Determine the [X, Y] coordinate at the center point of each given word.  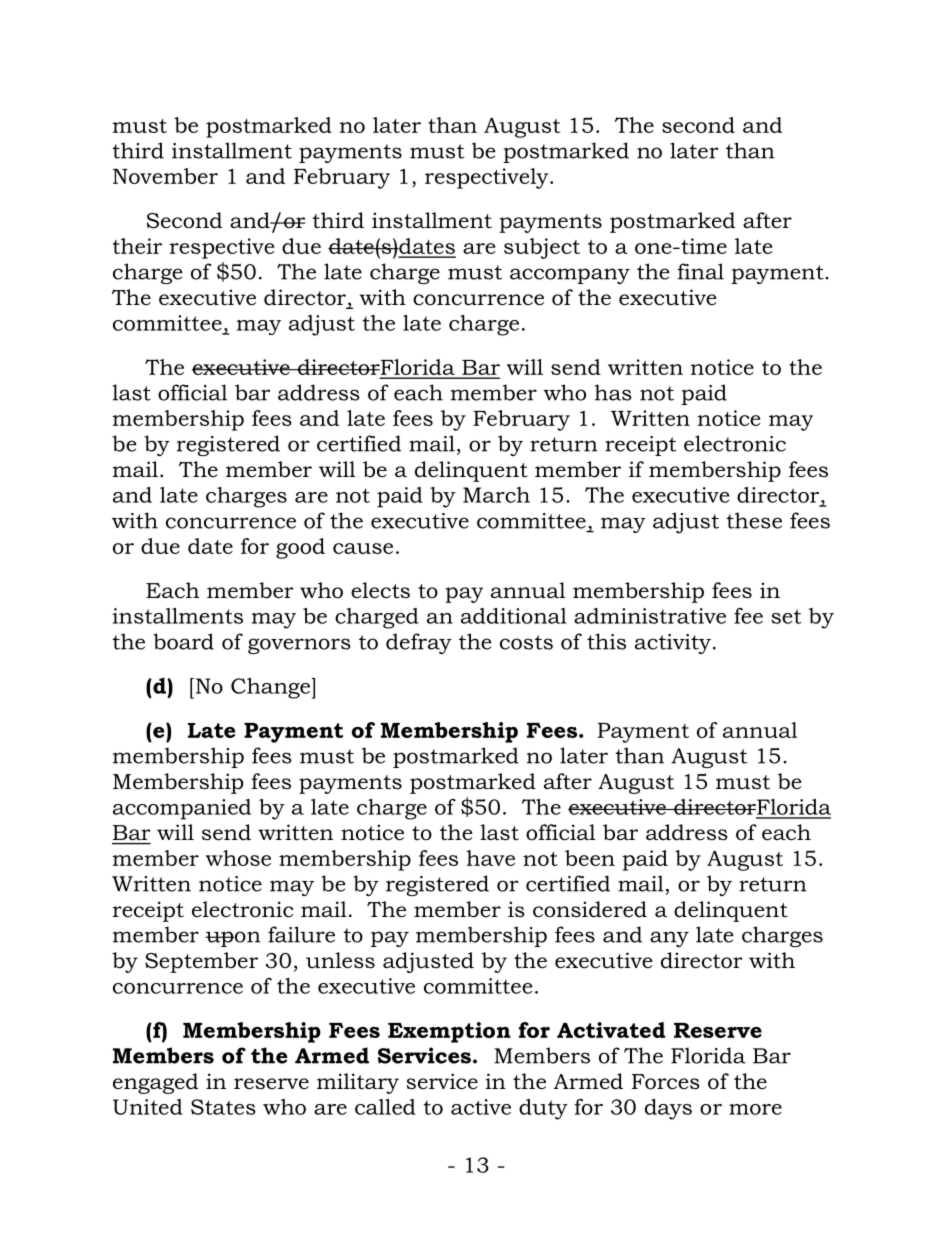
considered [590, 909]
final [700, 271]
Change [271, 688]
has [613, 392]
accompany [570, 276]
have [491, 858]
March [496, 495]
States [223, 1107]
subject [542, 248]
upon [233, 939]
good [300, 548]
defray [419, 643]
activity [673, 644]
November [165, 176]
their [137, 246]
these [754, 520]
